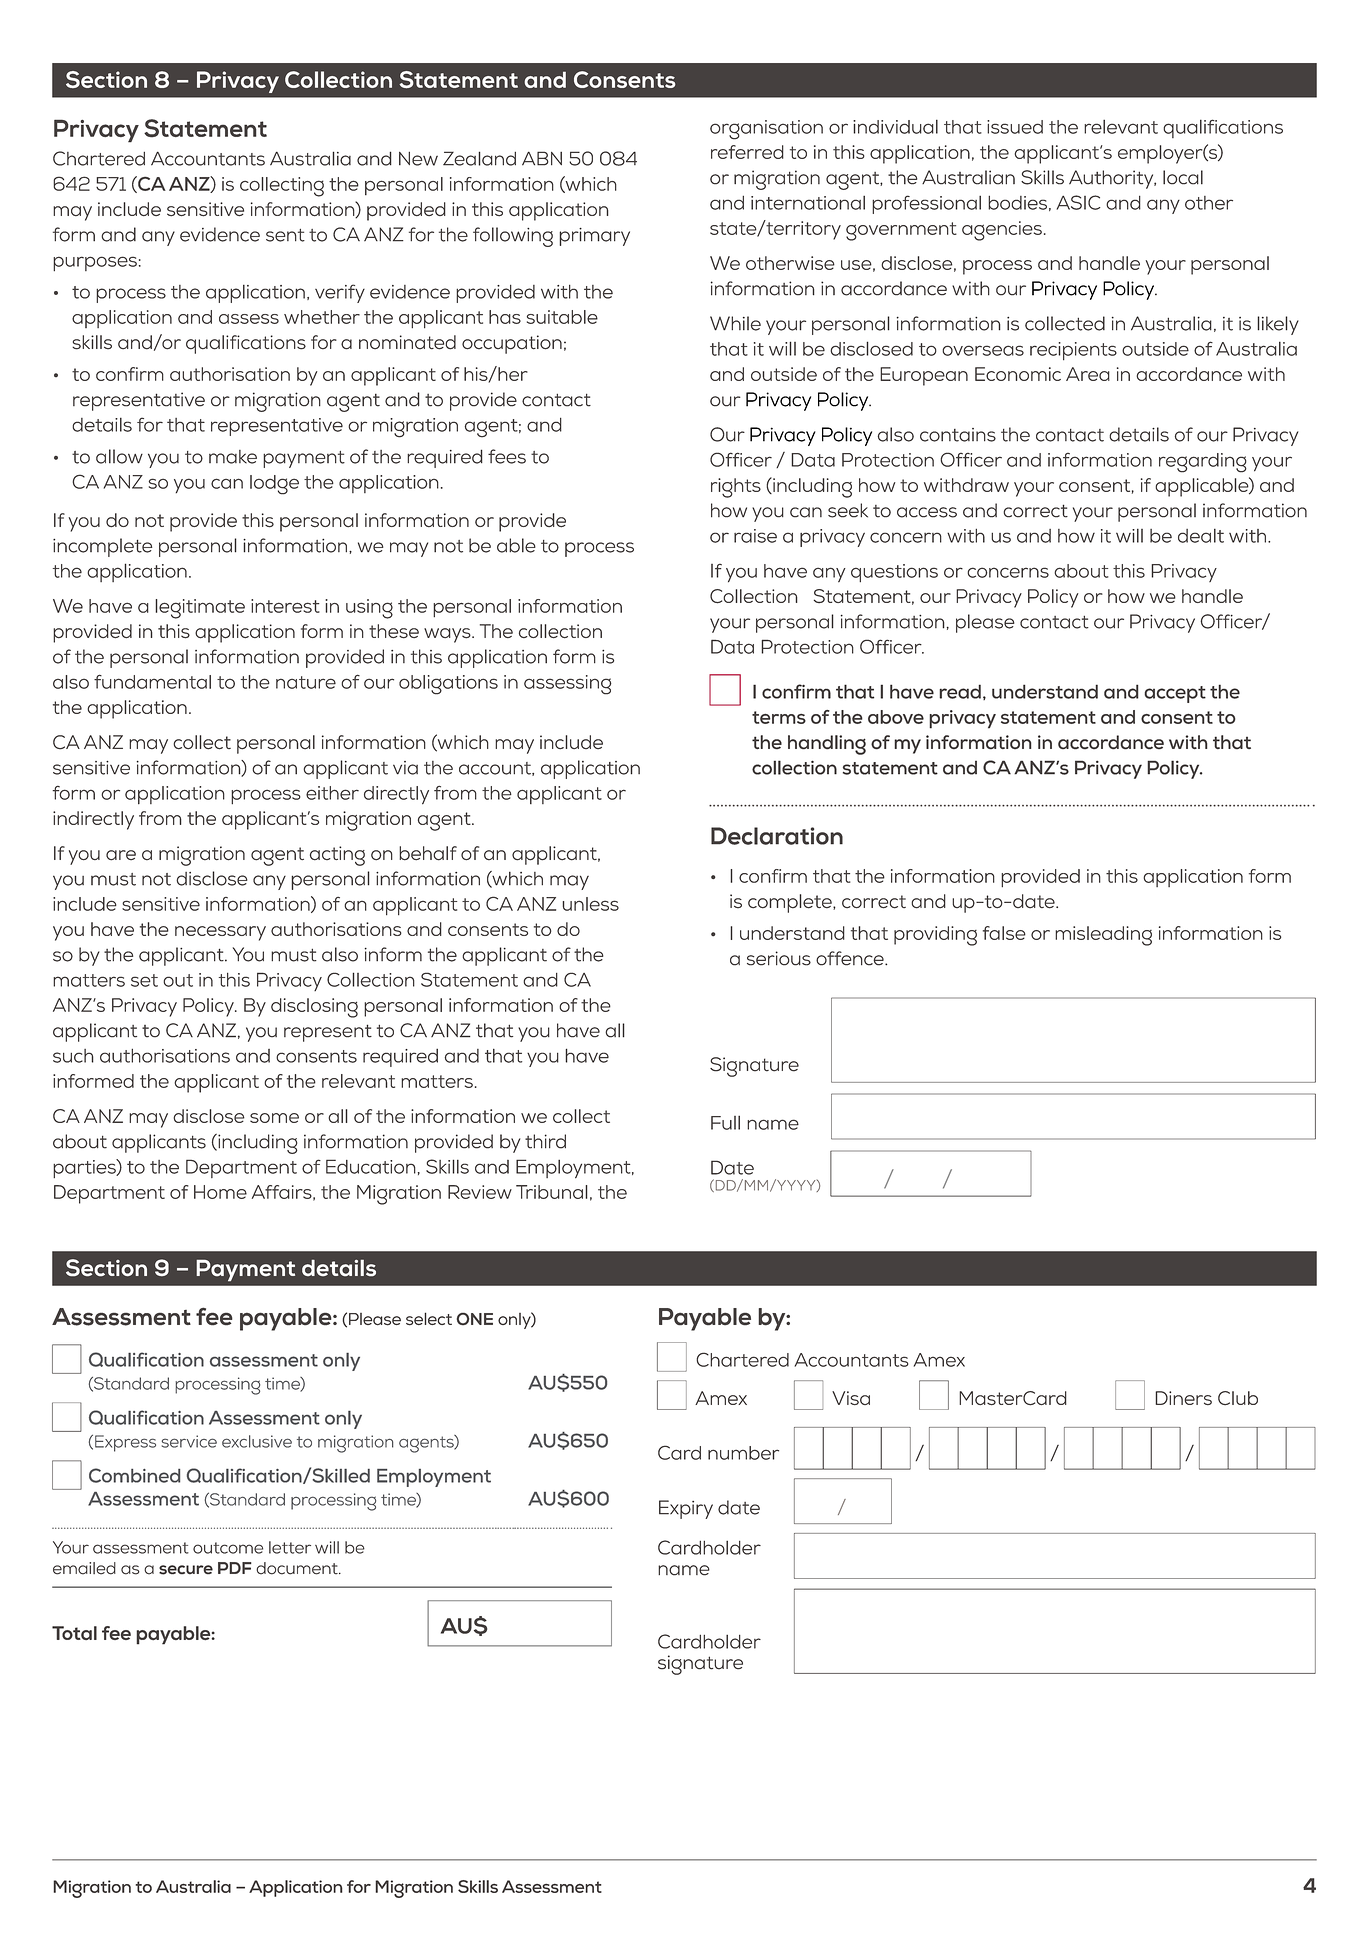  Describe the element at coordinates (1201, 535) in the image. I see `dealt` at that location.
